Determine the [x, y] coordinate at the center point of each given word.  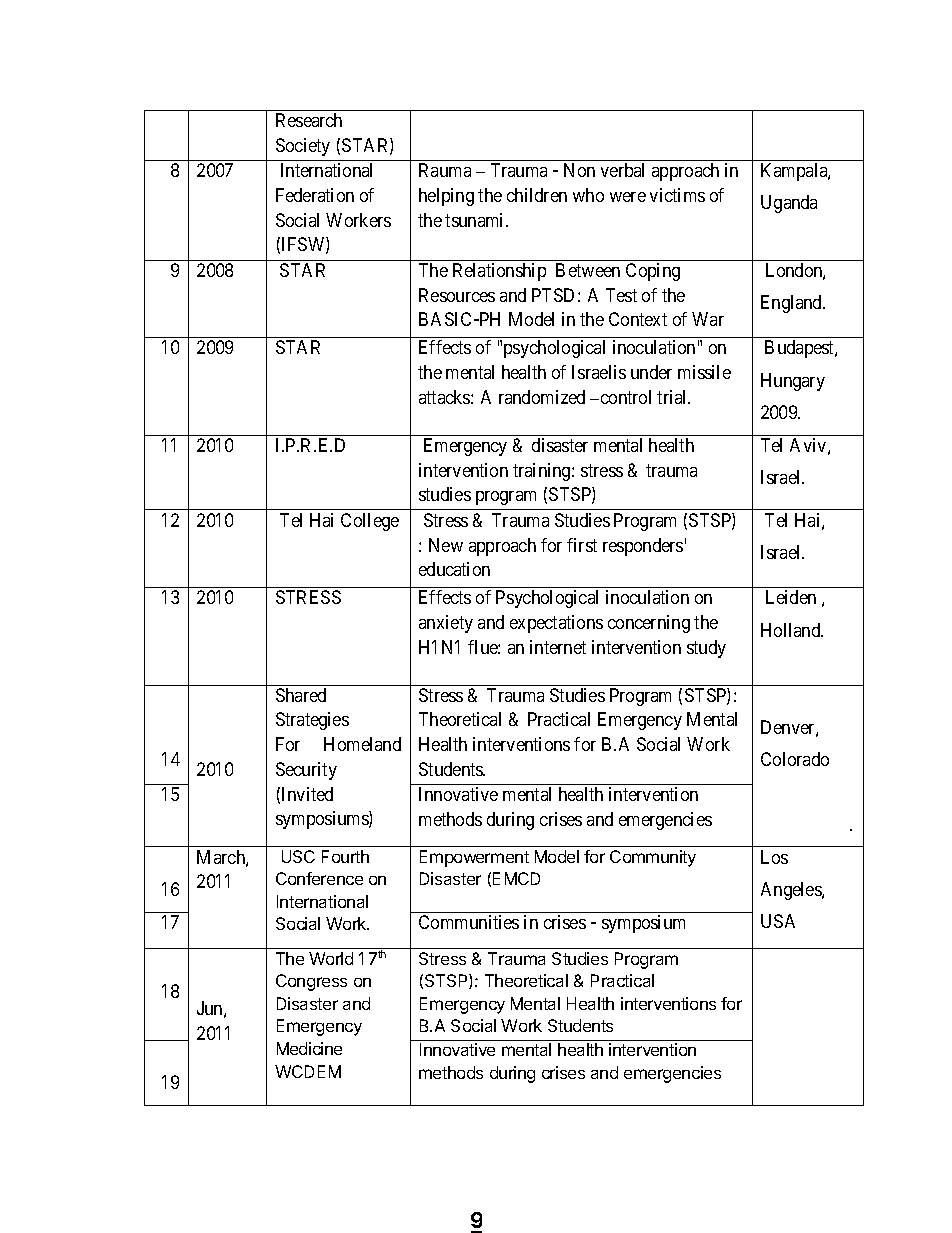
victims [677, 195]
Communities [469, 922]
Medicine [309, 1048]
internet [558, 647]
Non [579, 170]
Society [303, 147]
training [543, 472]
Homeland [362, 744]
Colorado [795, 759]
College [370, 522]
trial [673, 397]
